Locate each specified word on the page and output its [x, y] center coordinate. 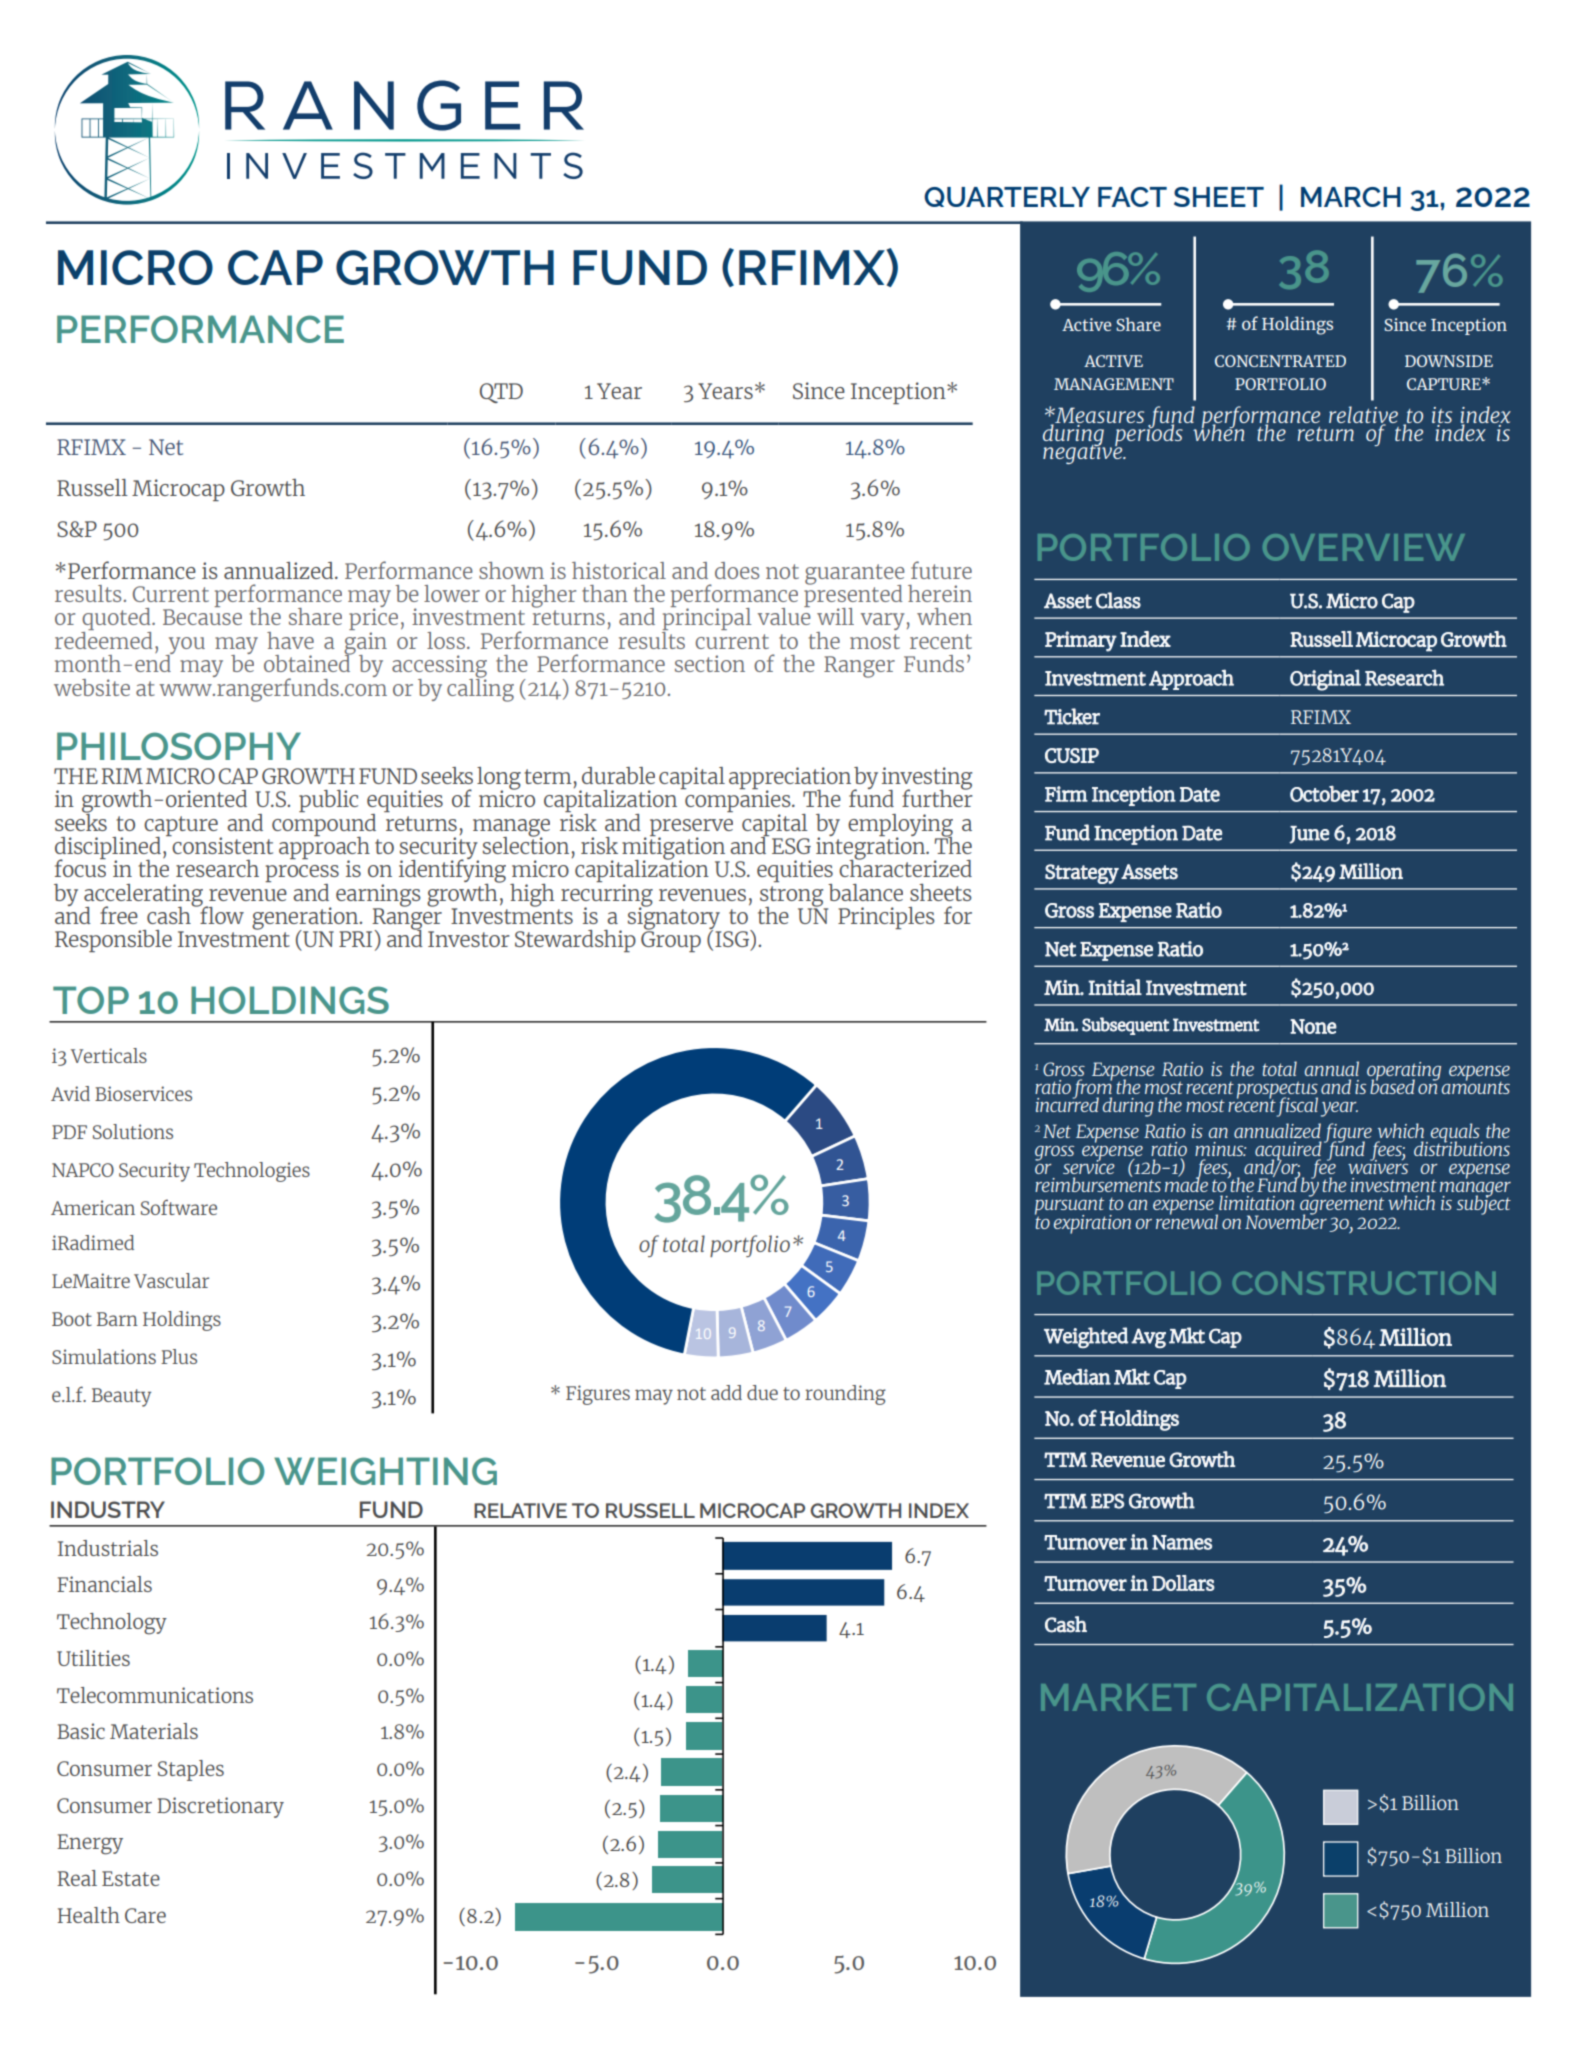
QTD [501, 393]
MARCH [1351, 197]
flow [221, 914]
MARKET [1118, 1697]
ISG [733, 938]
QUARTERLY [1007, 197]
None [1313, 1026]
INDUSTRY [108, 1509]
